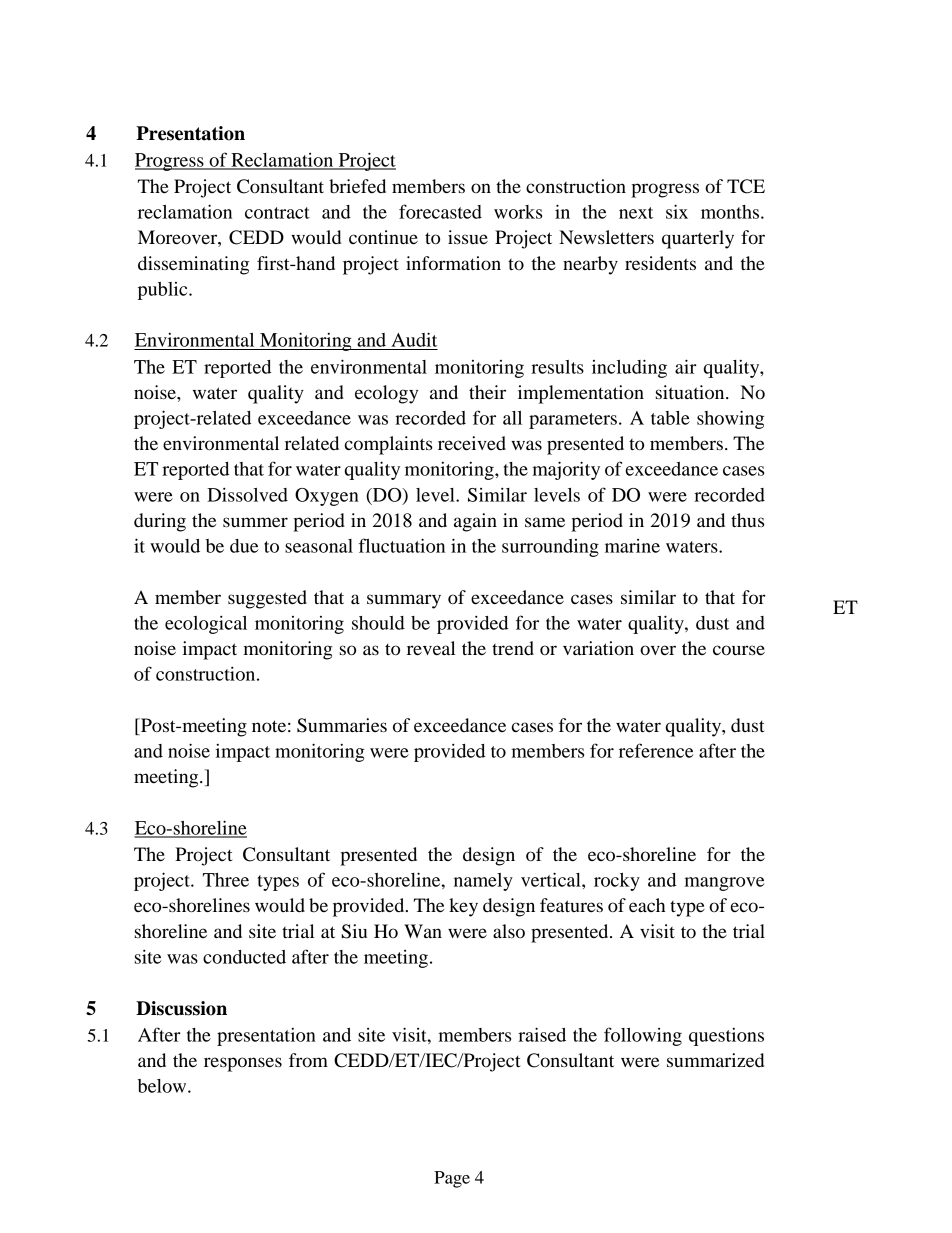 The image size is (952, 1233). Describe the element at coordinates (472, 443) in the page. I see `received` at that location.
